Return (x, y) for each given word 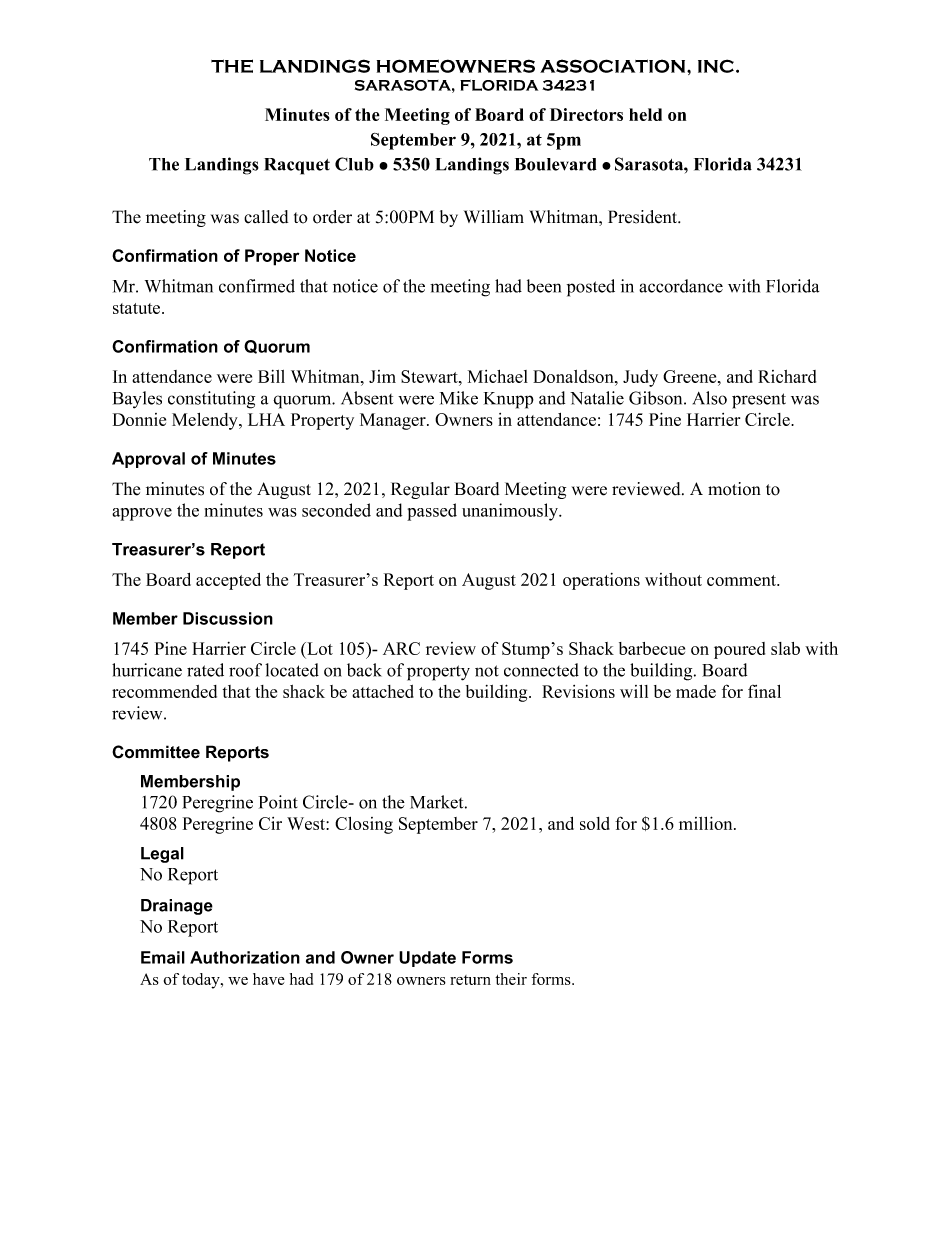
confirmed (257, 286)
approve (142, 514)
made (696, 691)
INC (717, 66)
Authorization (245, 957)
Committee (156, 752)
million (707, 823)
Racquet (297, 166)
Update (427, 959)
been (544, 286)
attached (383, 691)
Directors (586, 114)
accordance (681, 286)
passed (432, 512)
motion (734, 489)
